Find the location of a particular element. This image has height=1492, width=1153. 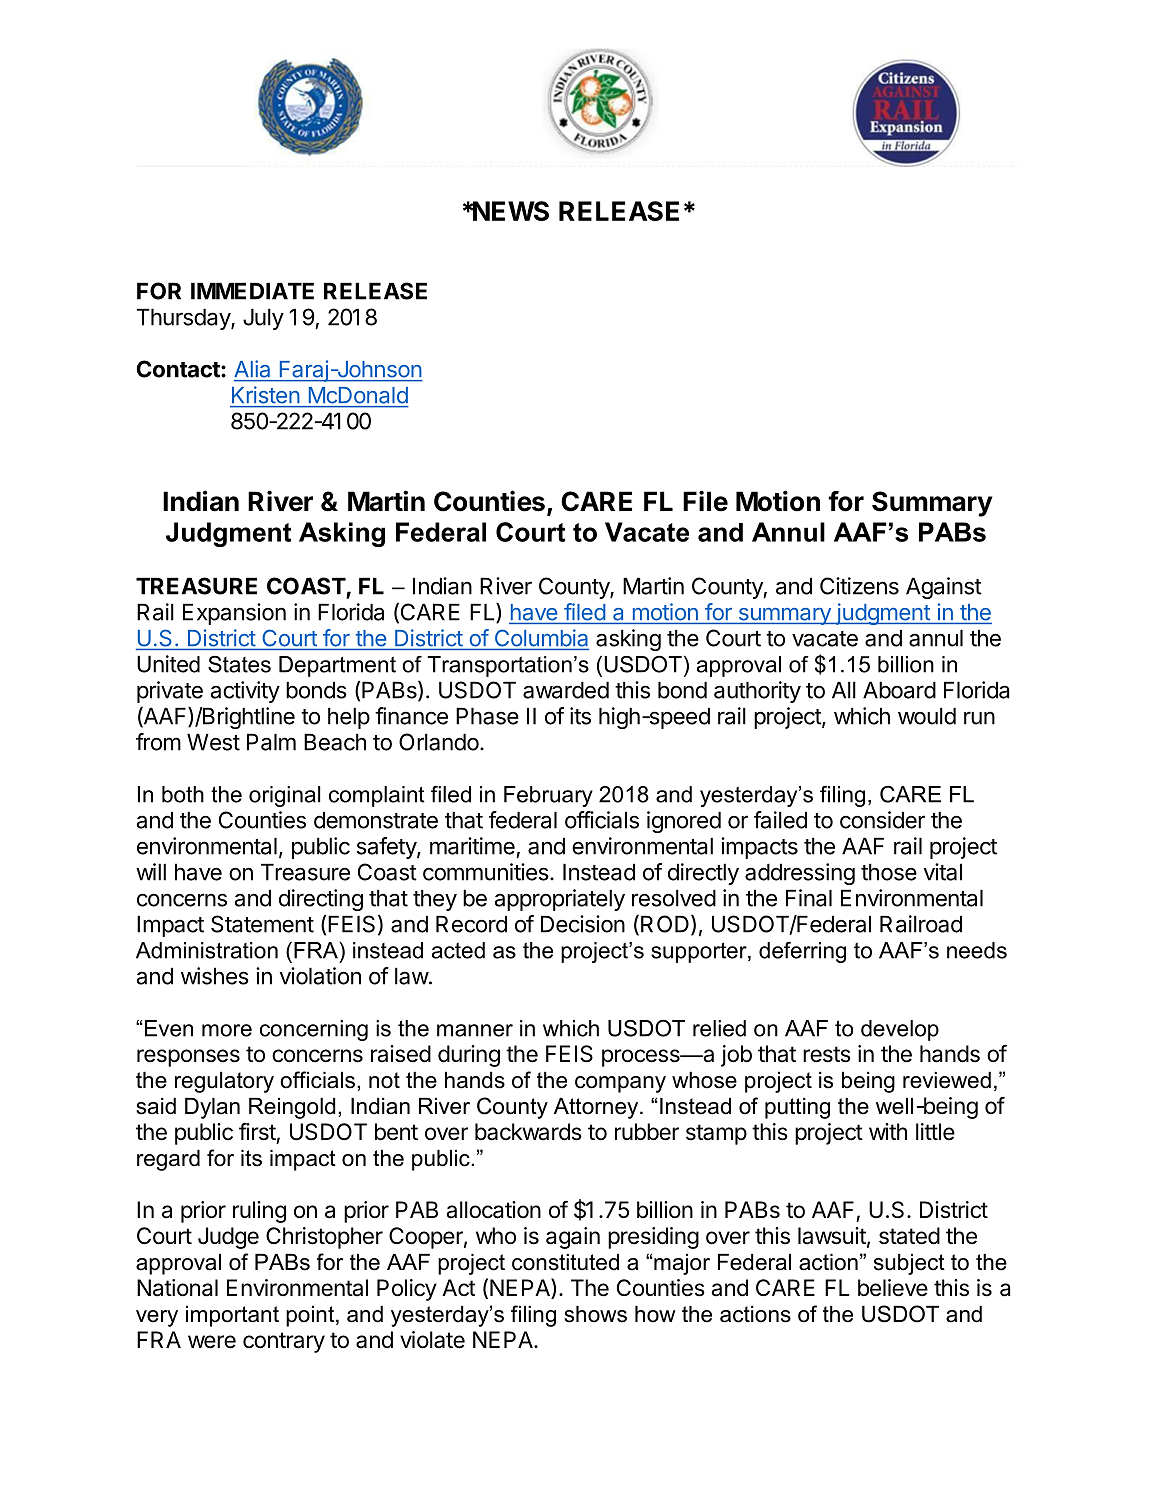

July is located at coordinates (263, 319).
